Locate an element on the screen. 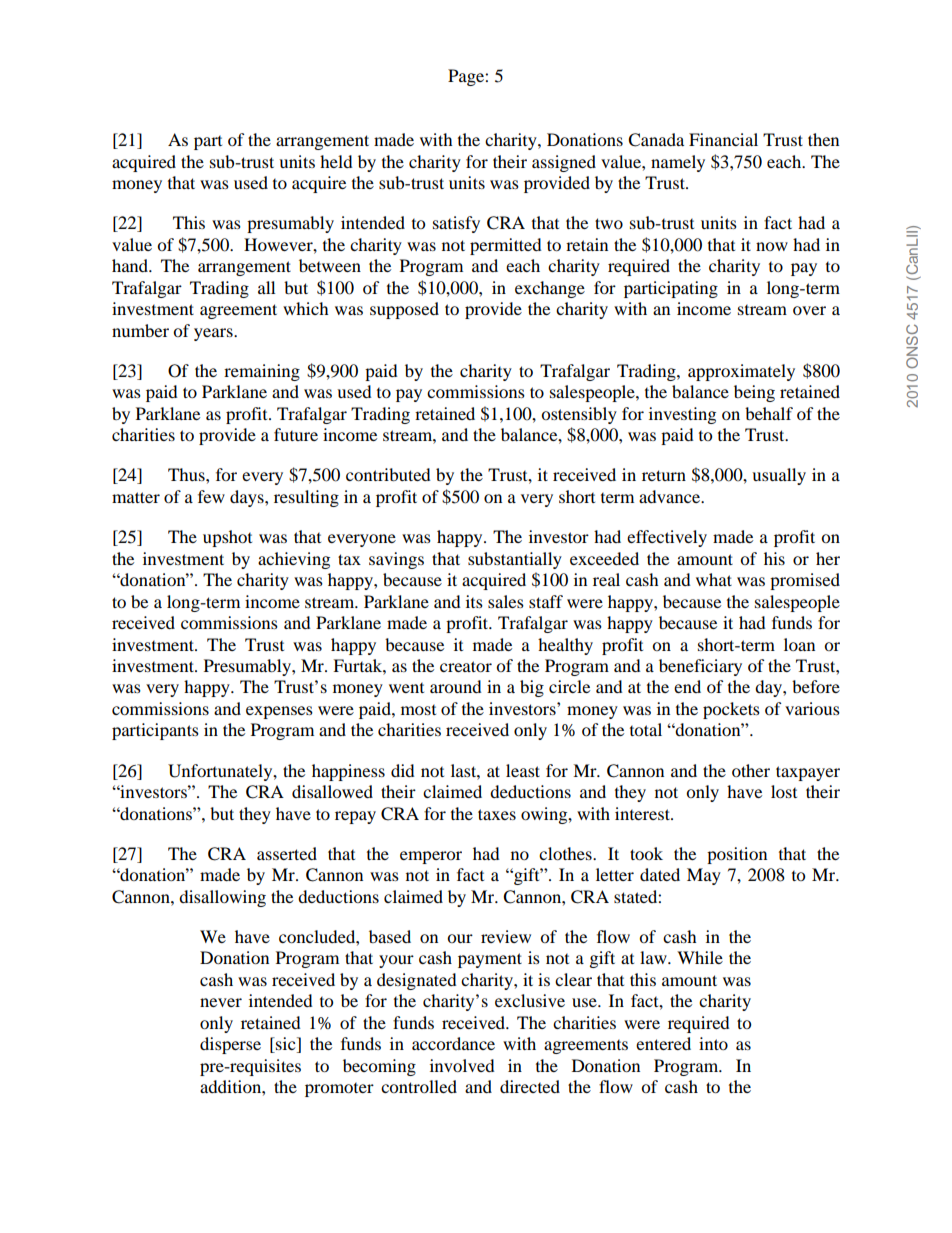 Image resolution: width=952 pixels, height=1233 pixels. Financial is located at coordinates (723, 139).
